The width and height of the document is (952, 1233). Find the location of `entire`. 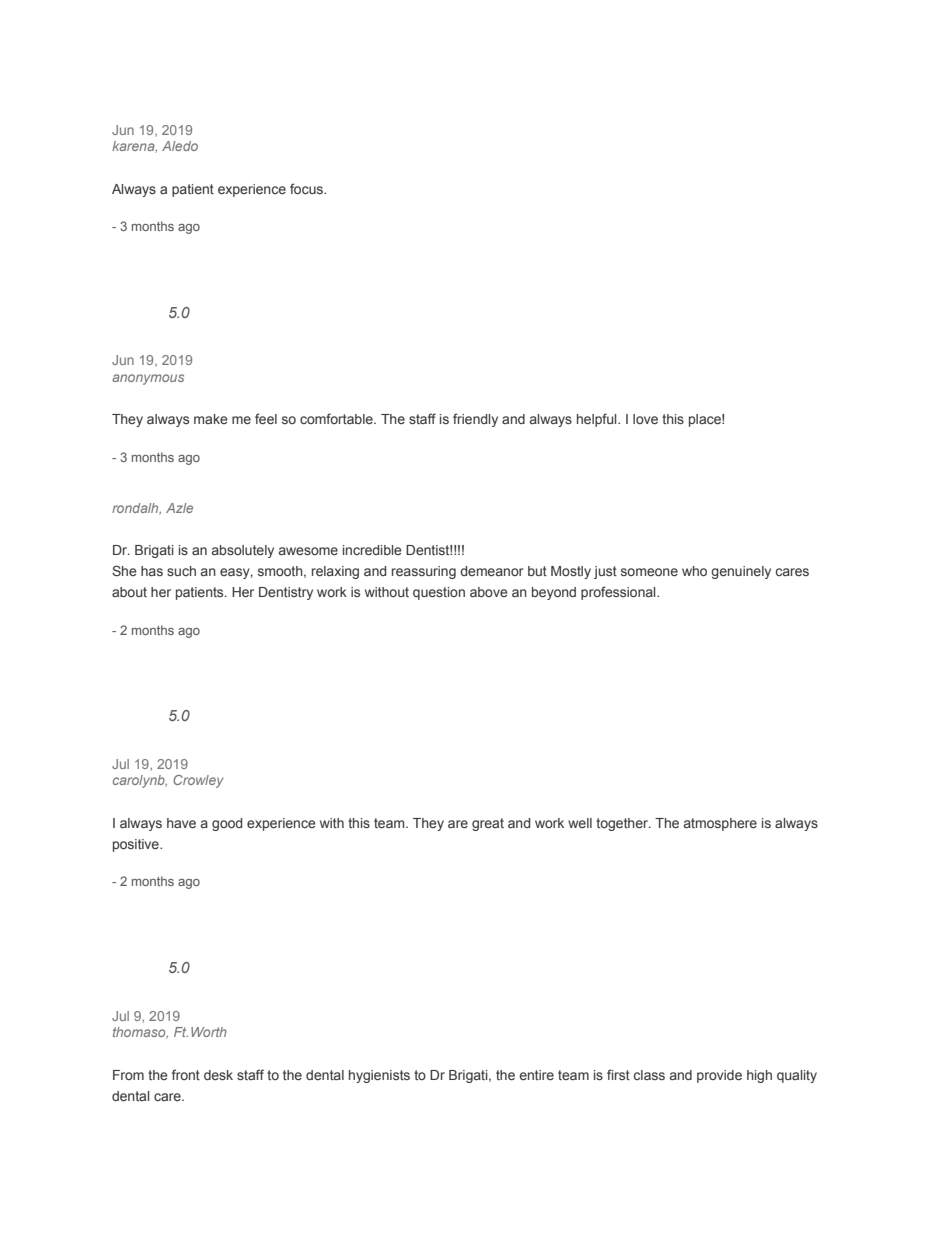

entire is located at coordinates (536, 1075).
